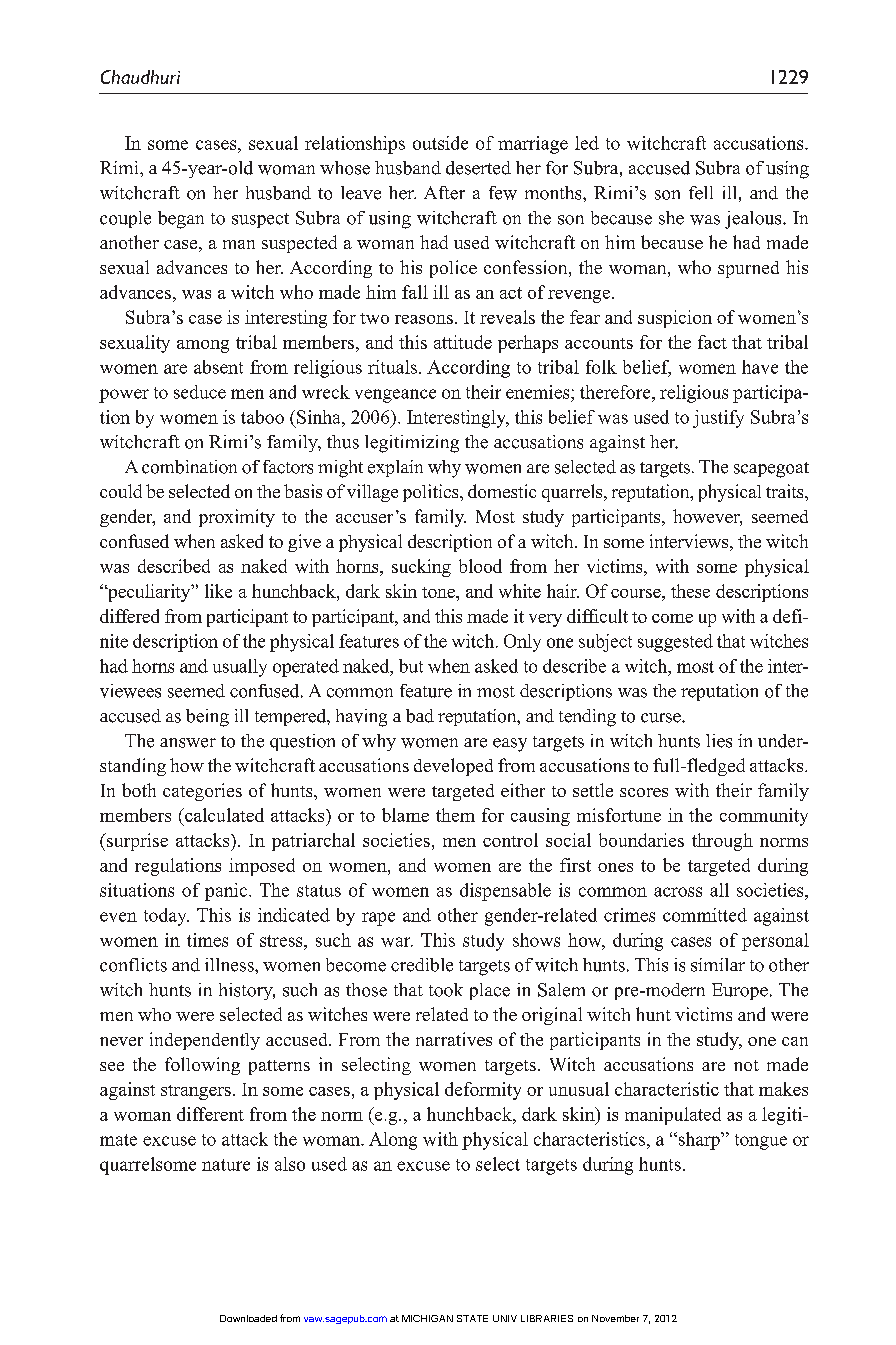  What do you see at coordinates (440, 143) in the image?
I see `outside` at bounding box center [440, 143].
